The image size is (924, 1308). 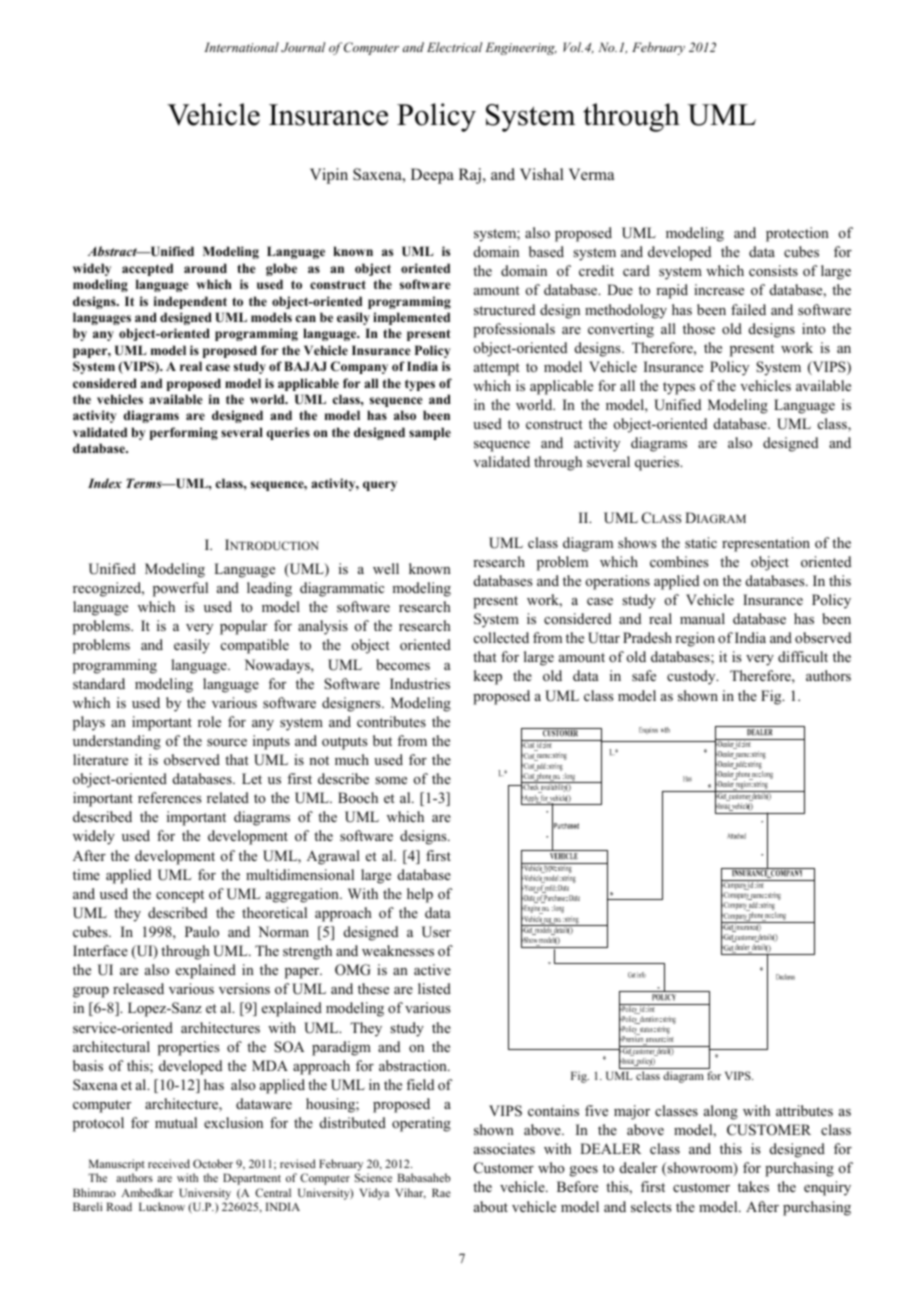 I want to click on received, so click(x=169, y=1163).
